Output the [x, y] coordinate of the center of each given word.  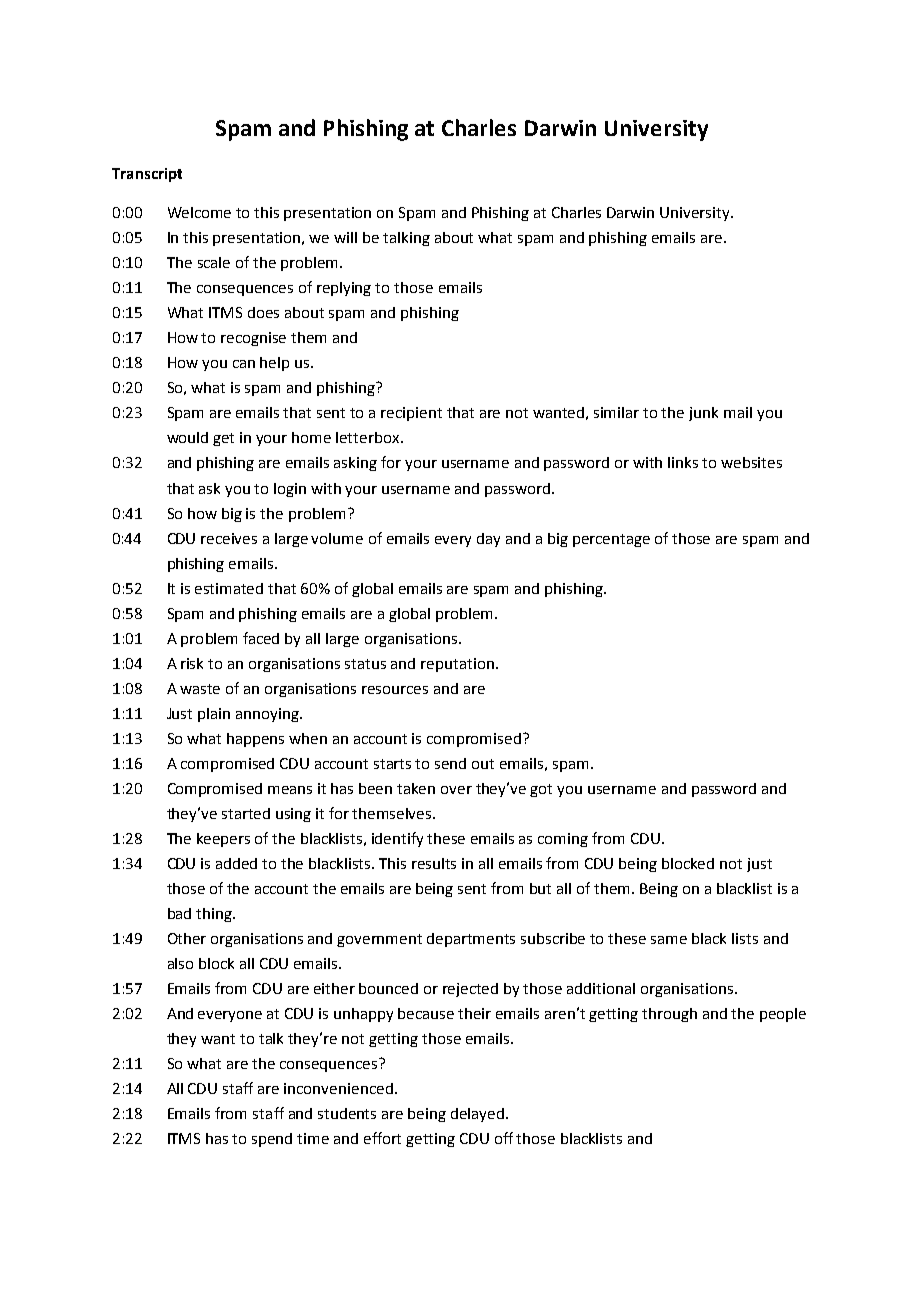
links [683, 462]
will [345, 237]
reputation [457, 665]
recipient [411, 414]
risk [192, 663]
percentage [611, 540]
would [187, 437]
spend [272, 1140]
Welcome [199, 212]
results [434, 863]
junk [703, 414]
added [236, 863]
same [669, 940]
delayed [479, 1115]
